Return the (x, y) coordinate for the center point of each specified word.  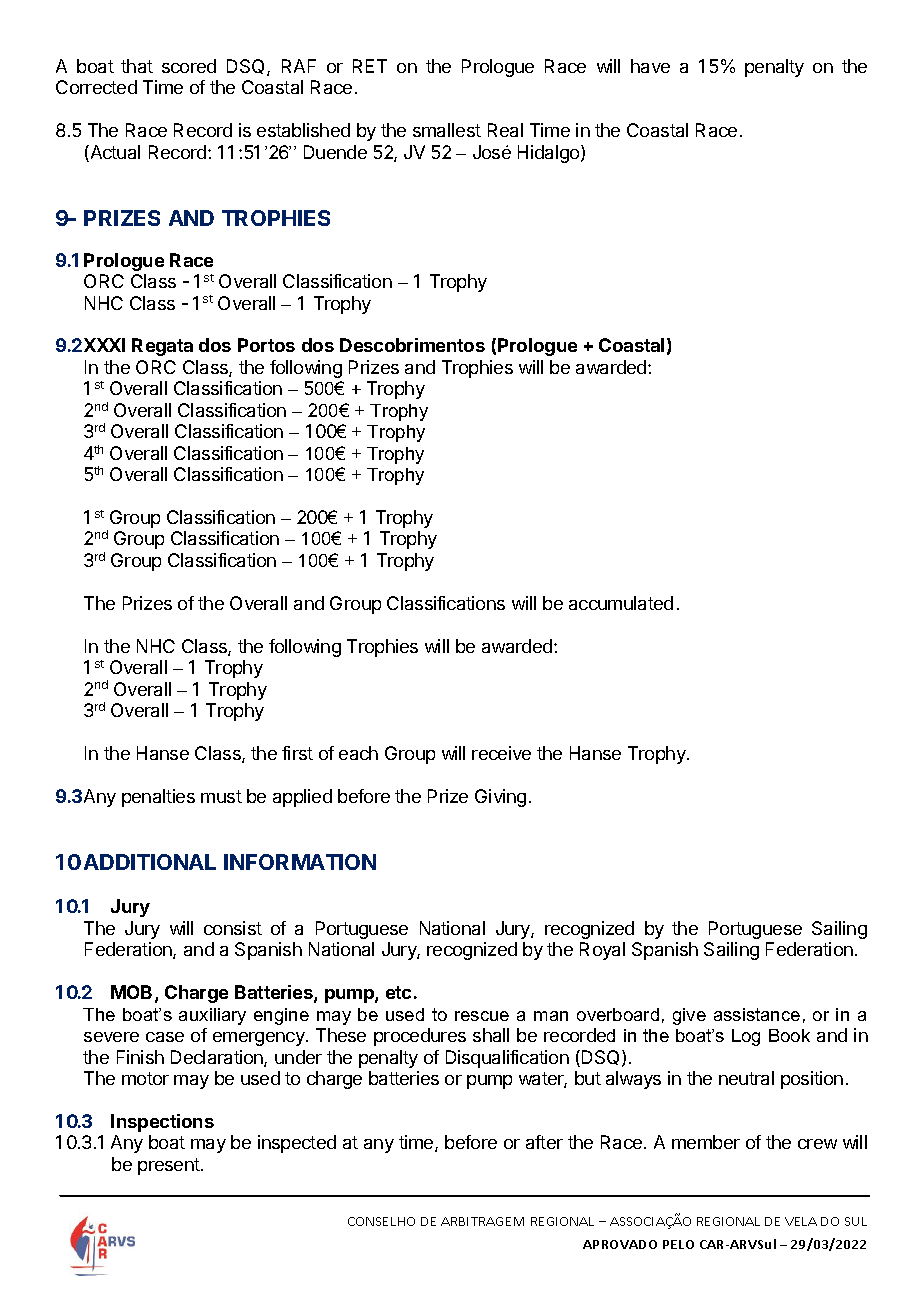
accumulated (621, 603)
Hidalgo (550, 154)
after (544, 1142)
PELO (678, 1244)
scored (189, 66)
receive (501, 753)
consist (233, 928)
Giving (500, 798)
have (650, 66)
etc (398, 992)
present (170, 1166)
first (297, 753)
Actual (114, 153)
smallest (447, 130)
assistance (757, 1014)
